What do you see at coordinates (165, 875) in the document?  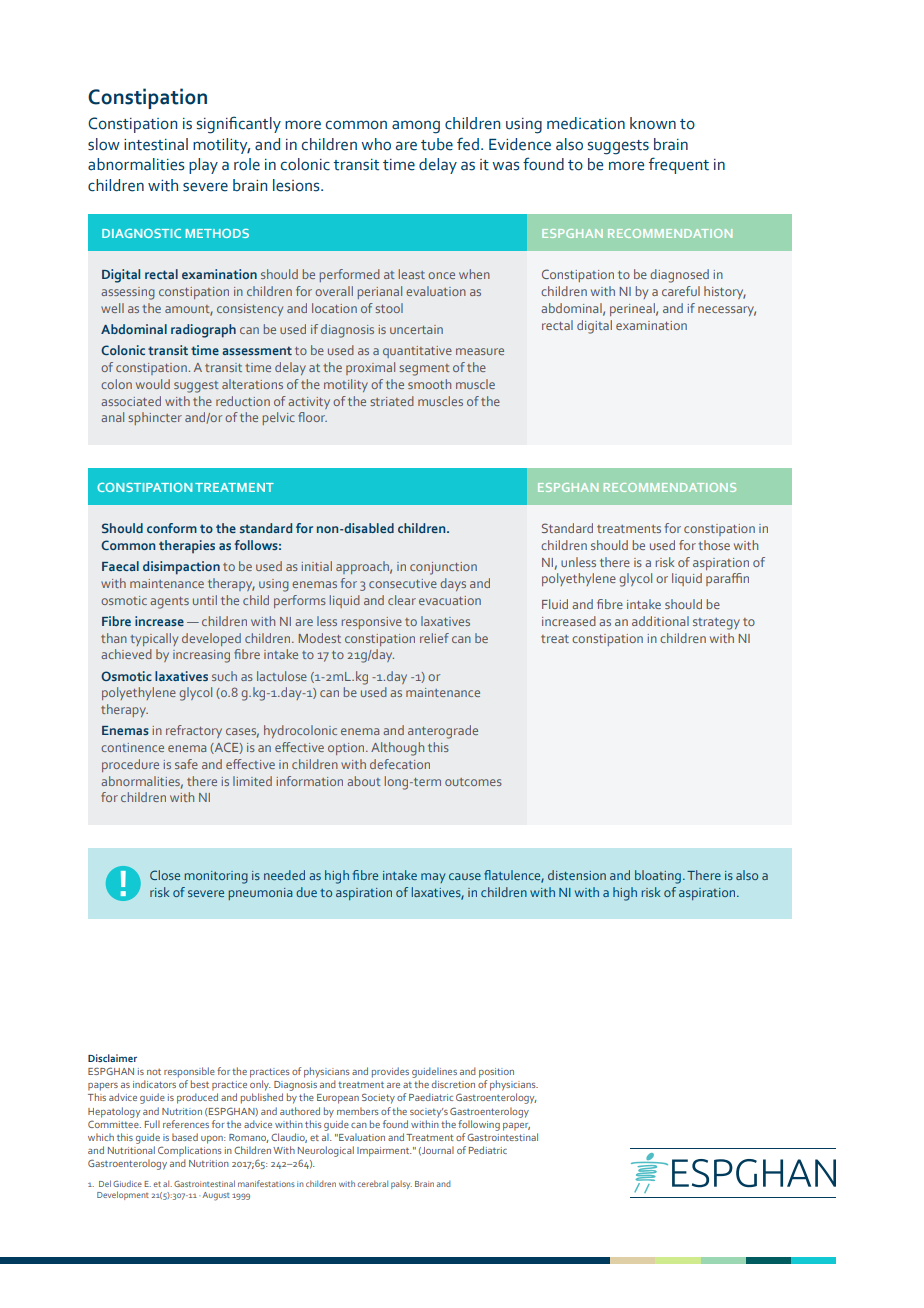 I see `Close` at bounding box center [165, 875].
